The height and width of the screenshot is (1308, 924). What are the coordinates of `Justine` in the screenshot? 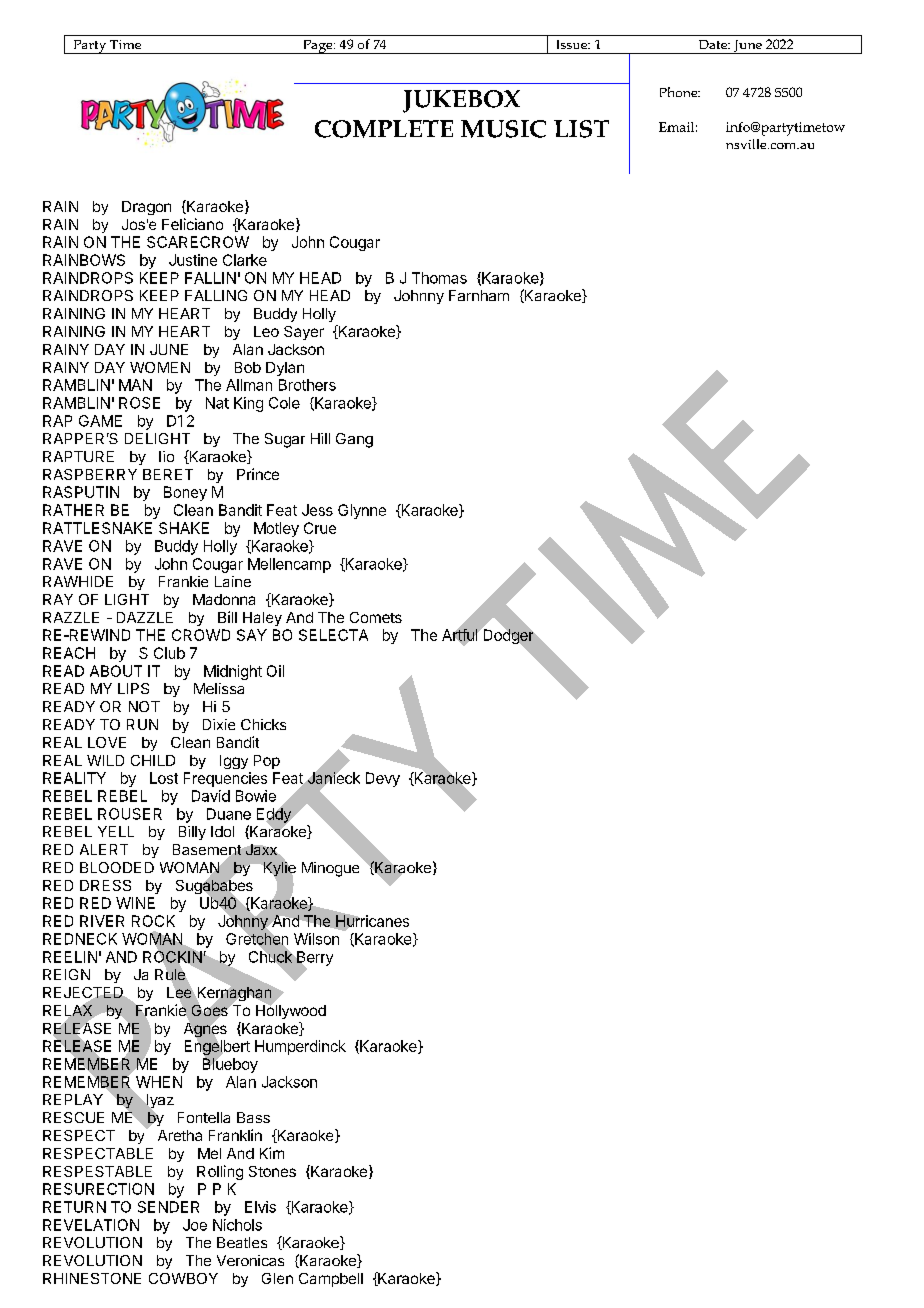 It's located at (193, 260).
